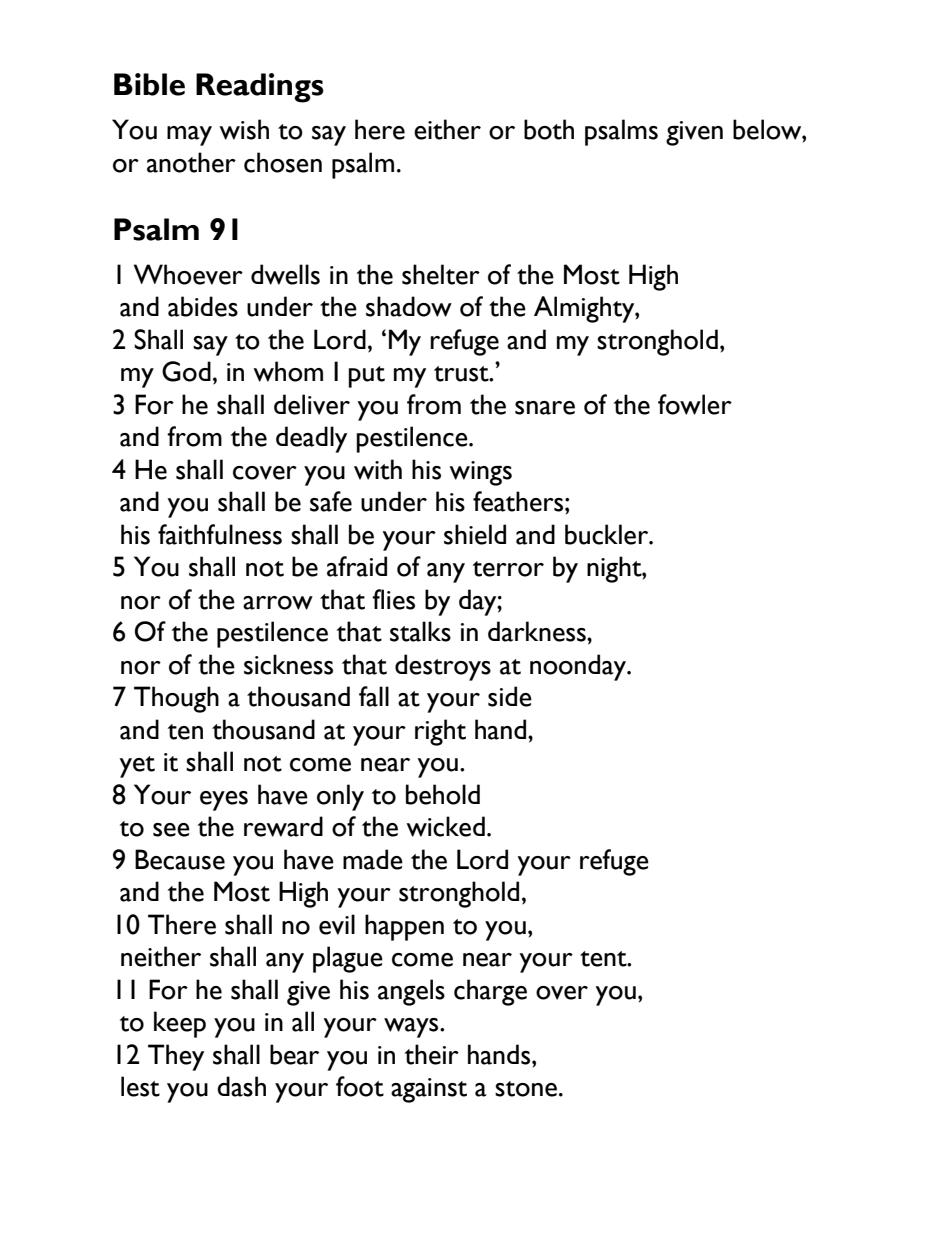 This screenshot has height=1233, width=952. What do you see at coordinates (441, 274) in the screenshot?
I see `shelter` at bounding box center [441, 274].
